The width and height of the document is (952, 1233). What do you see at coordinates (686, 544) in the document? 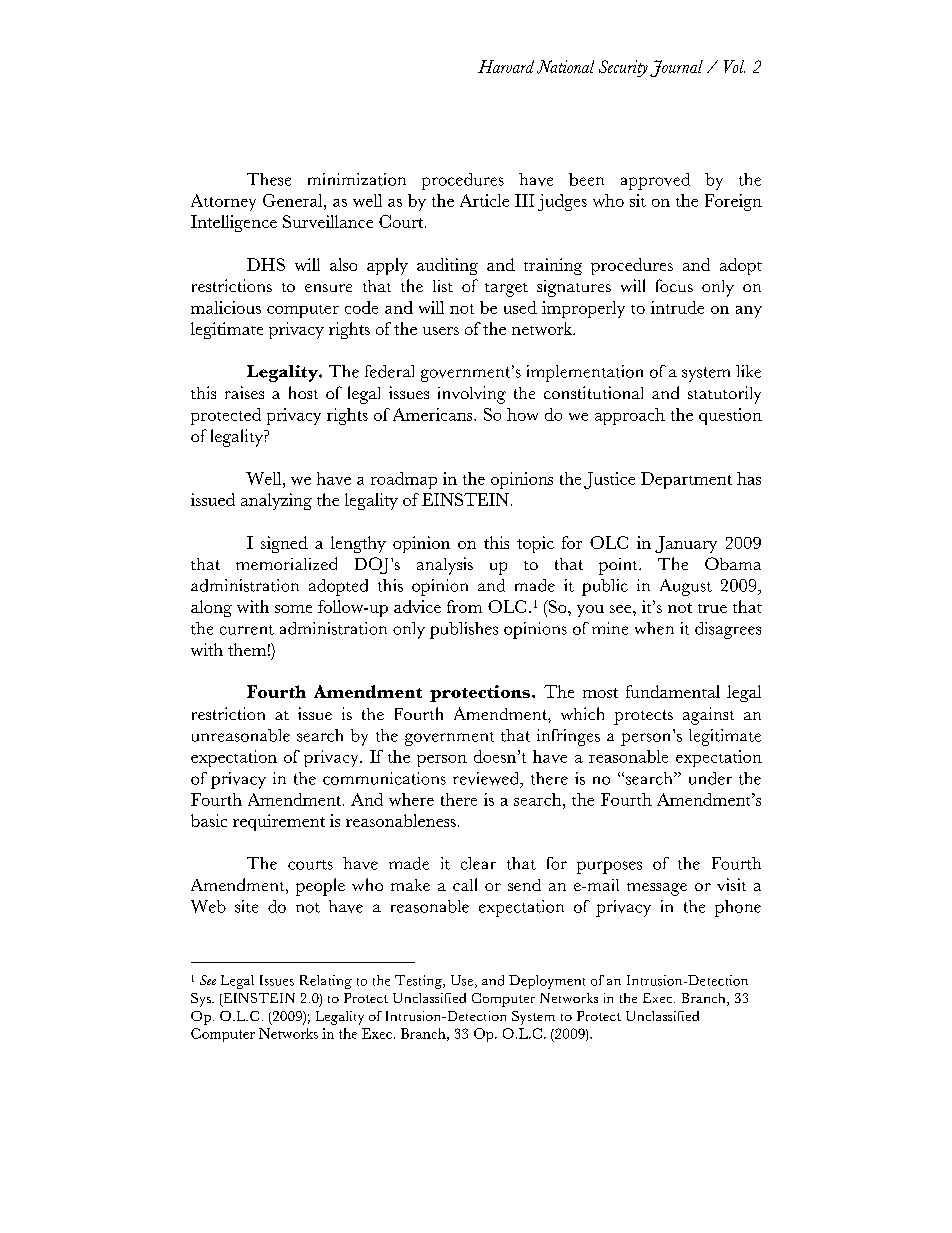
I see `January` at bounding box center [686, 544].
